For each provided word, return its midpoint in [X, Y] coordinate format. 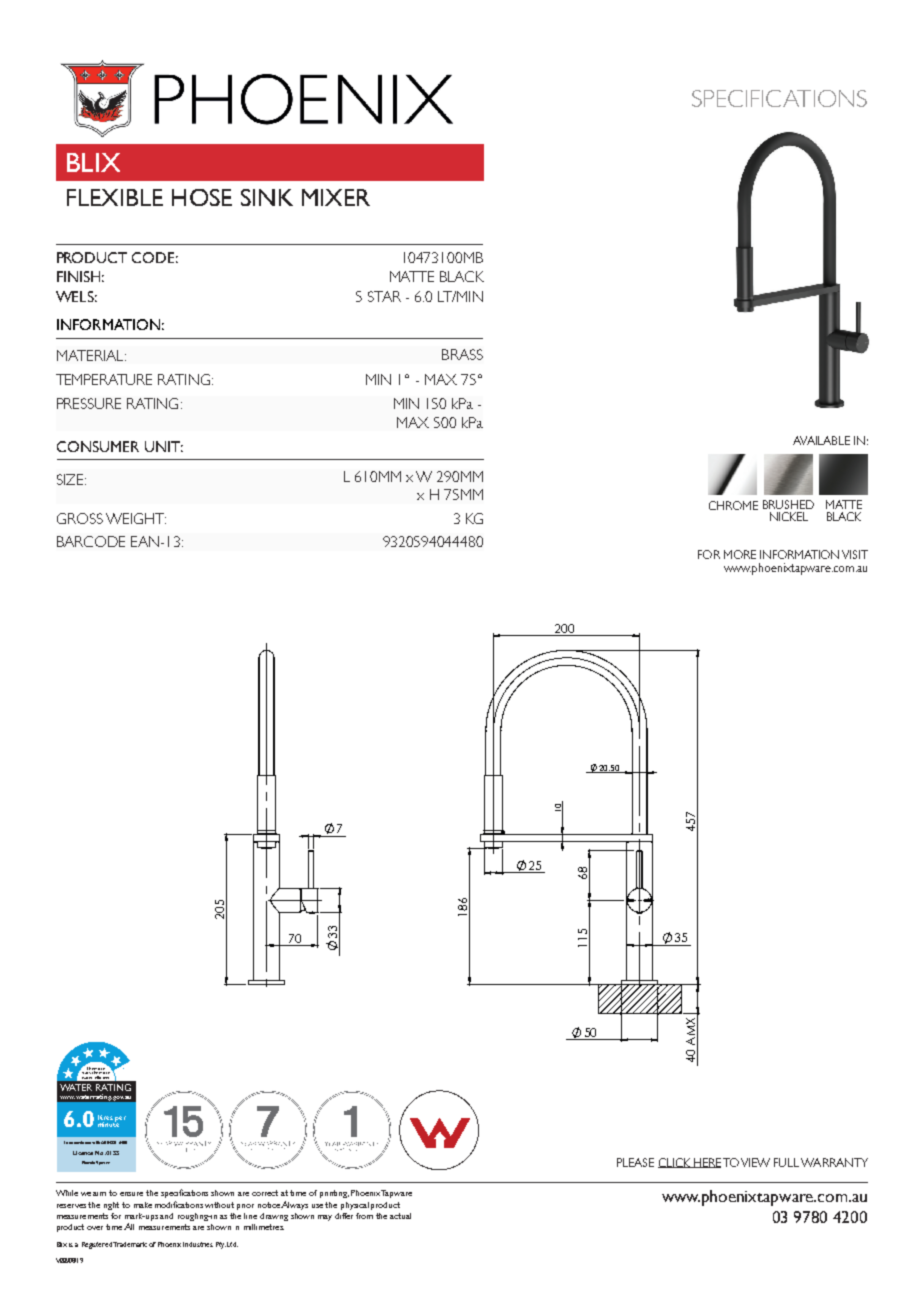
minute [108, 1123]
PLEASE [635, 1162]
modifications [179, 1204]
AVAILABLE [821, 440]
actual [400, 1216]
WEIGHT [136, 518]
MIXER [336, 197]
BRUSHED [788, 504]
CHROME [733, 505]
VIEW [755, 1162]
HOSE [202, 197]
